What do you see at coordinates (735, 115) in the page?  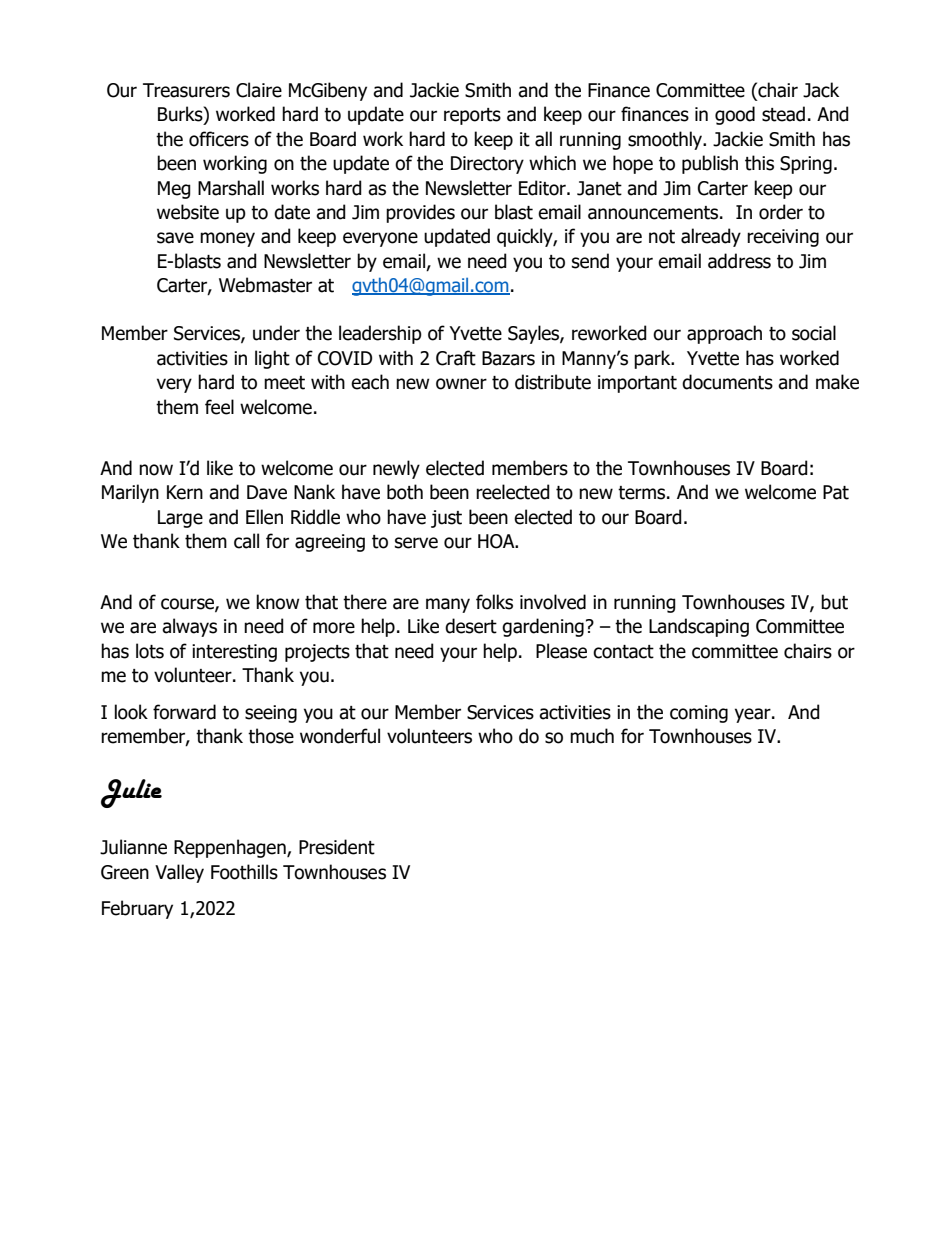 I see `good` at bounding box center [735, 115].
